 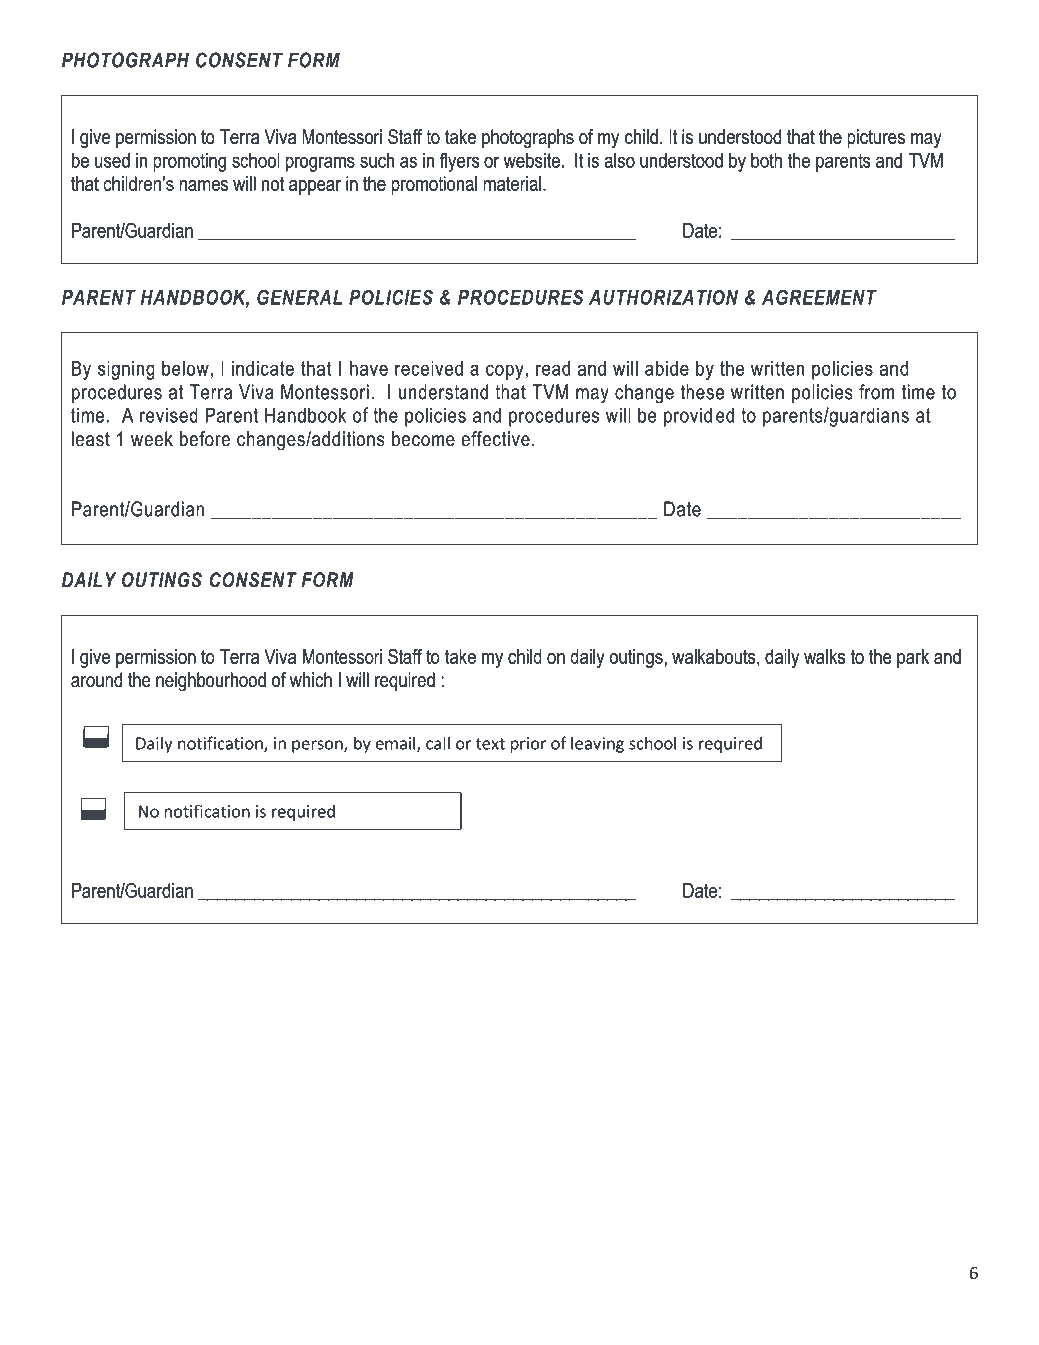 I want to click on website, so click(x=532, y=160).
